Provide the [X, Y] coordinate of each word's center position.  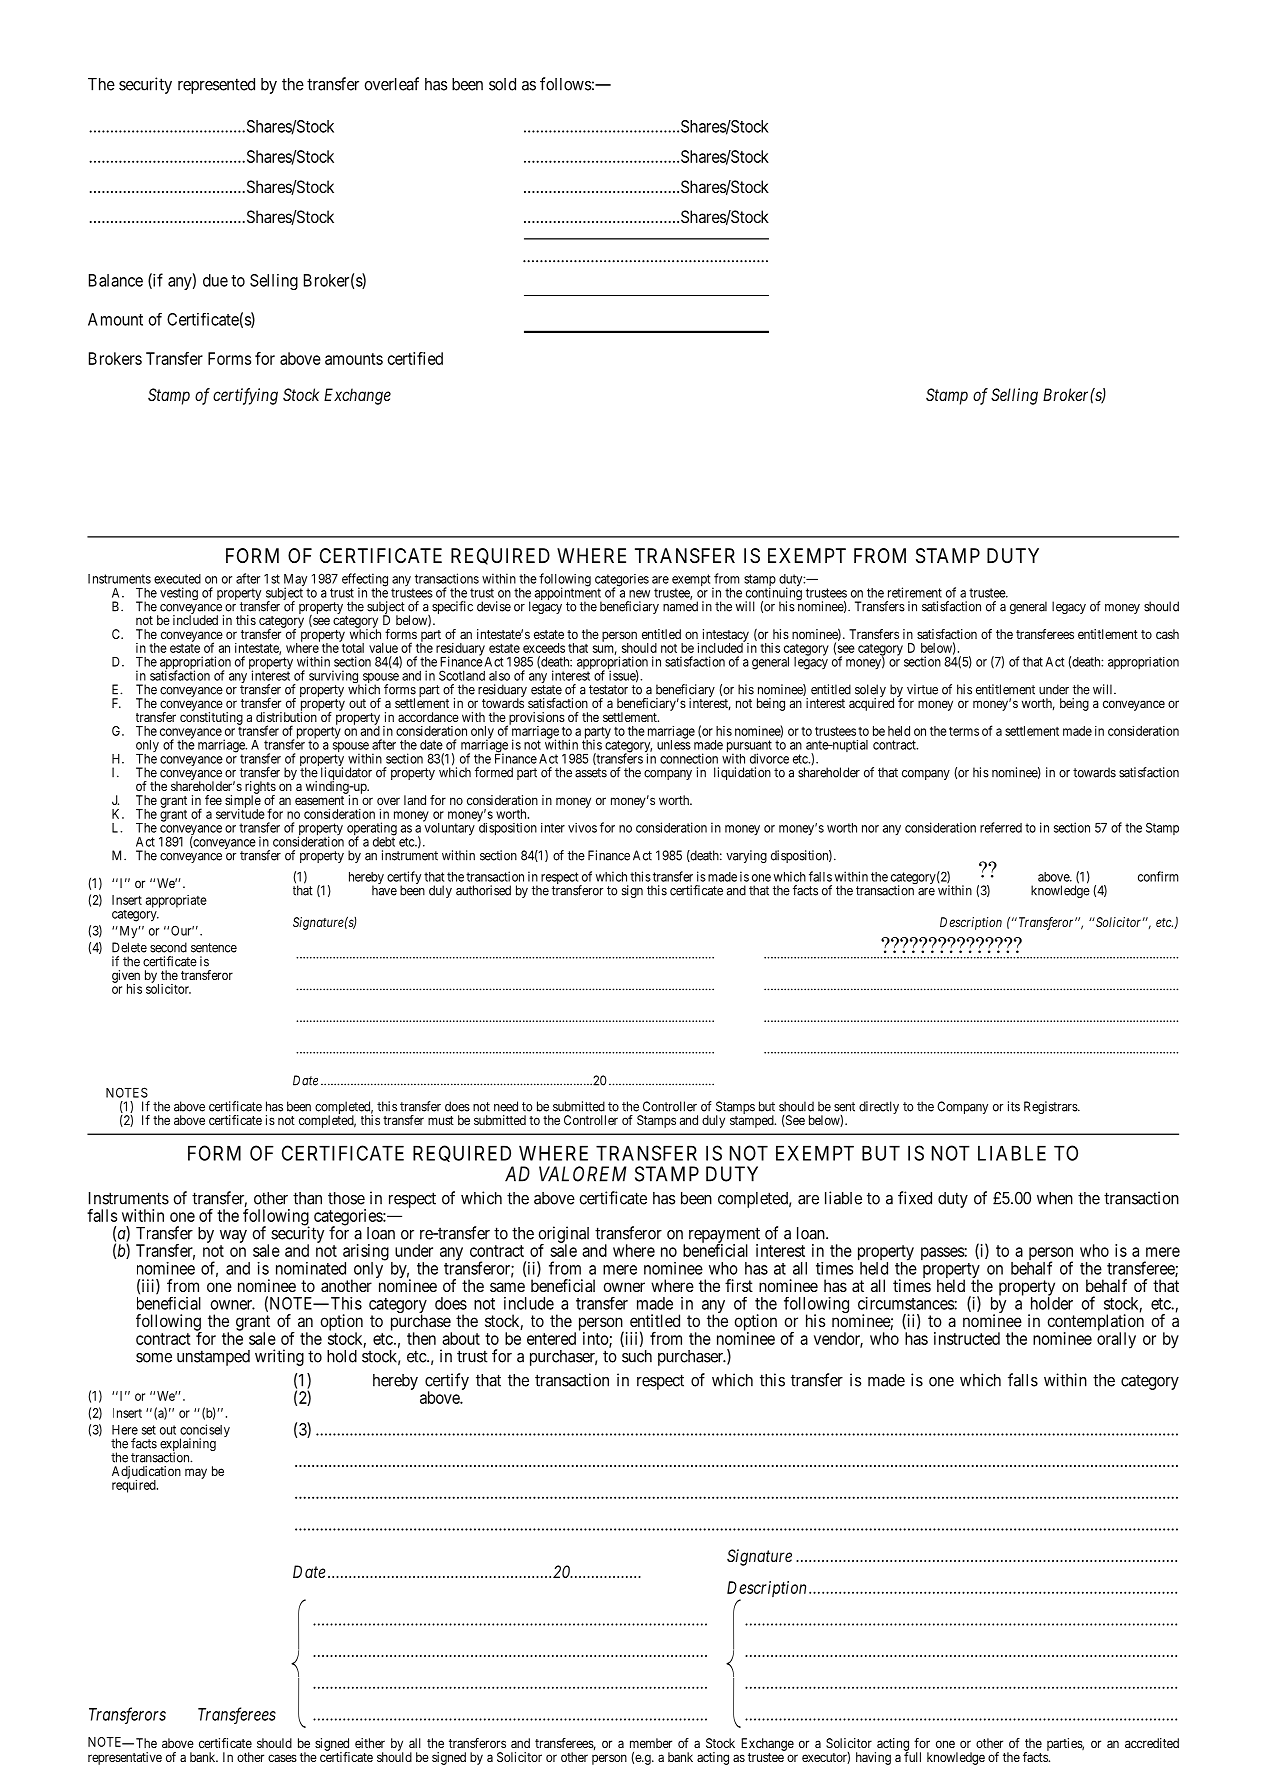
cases [282, 1758]
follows [565, 84]
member [651, 1743]
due [215, 280]
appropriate [176, 901]
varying [746, 856]
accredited [1152, 1743]
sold [502, 84]
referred [1001, 827]
